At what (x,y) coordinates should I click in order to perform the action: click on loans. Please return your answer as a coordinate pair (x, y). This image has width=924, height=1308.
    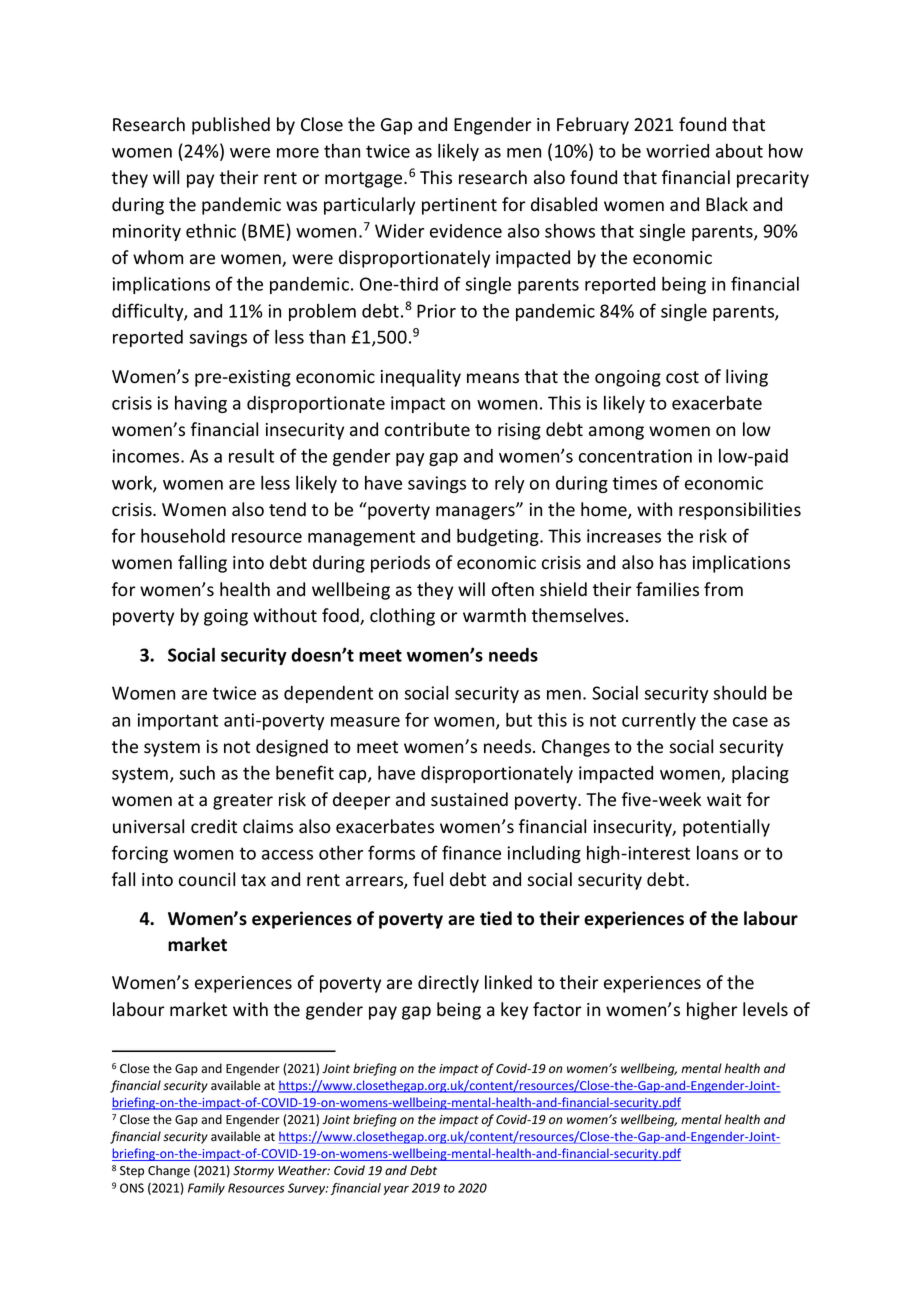
    Looking at the image, I should click on (717, 852).
